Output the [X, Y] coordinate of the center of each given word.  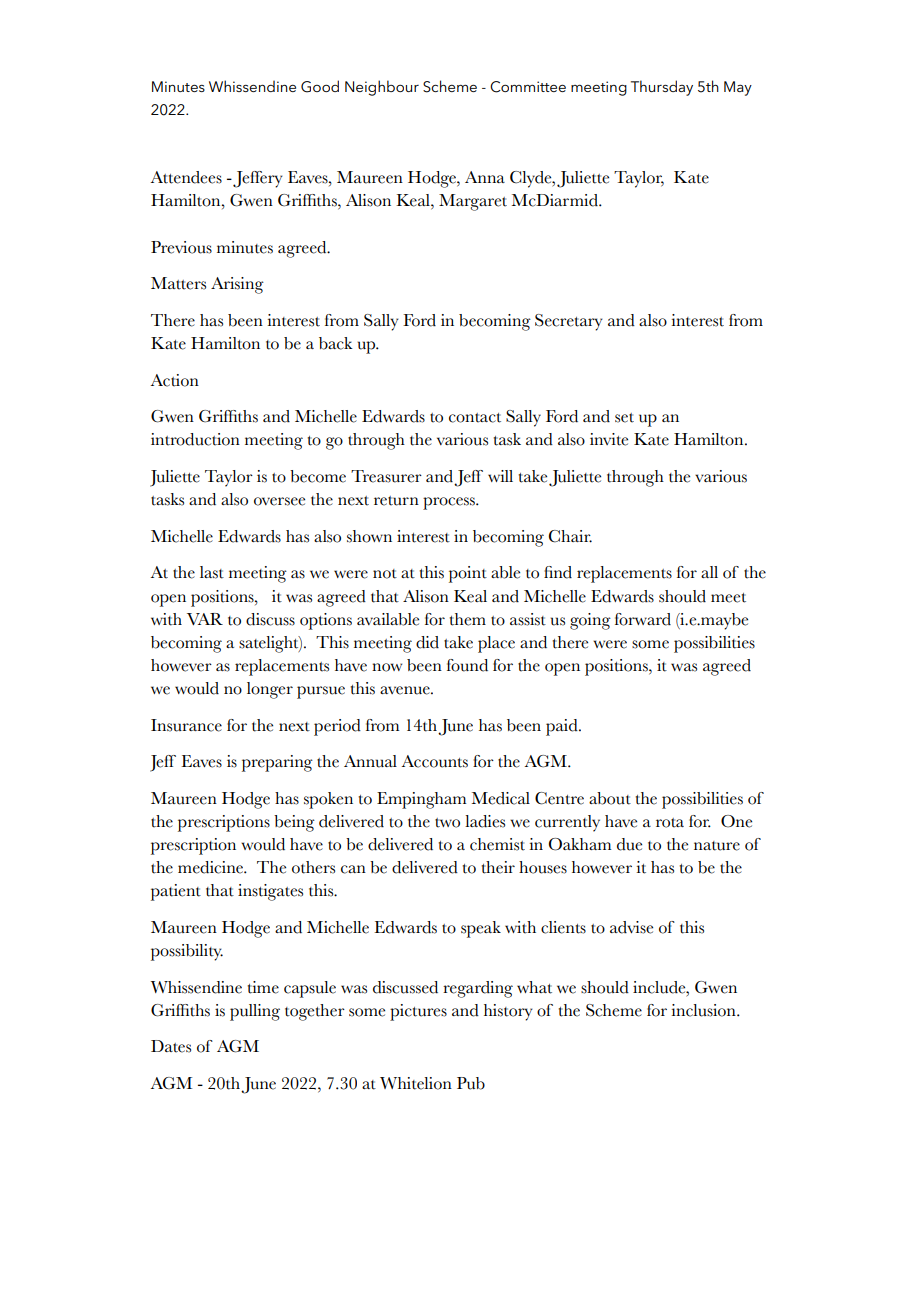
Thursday [662, 88]
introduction [195, 439]
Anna [485, 177]
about [610, 798]
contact [475, 418]
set [624, 418]
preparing [277, 763]
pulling [255, 1012]
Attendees [186, 177]
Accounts [435, 761]
